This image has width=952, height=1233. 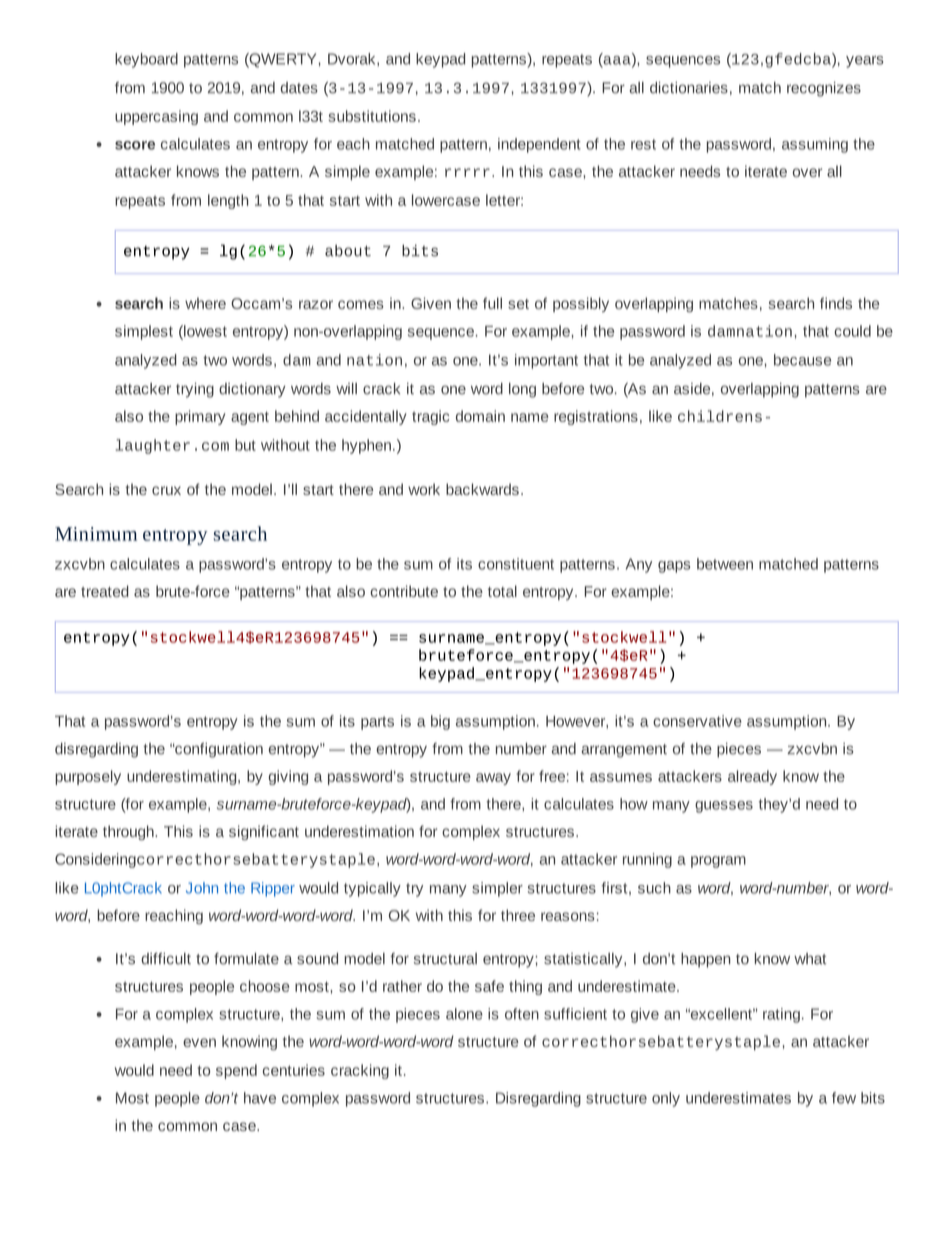 I want to click on independent, so click(x=539, y=145).
